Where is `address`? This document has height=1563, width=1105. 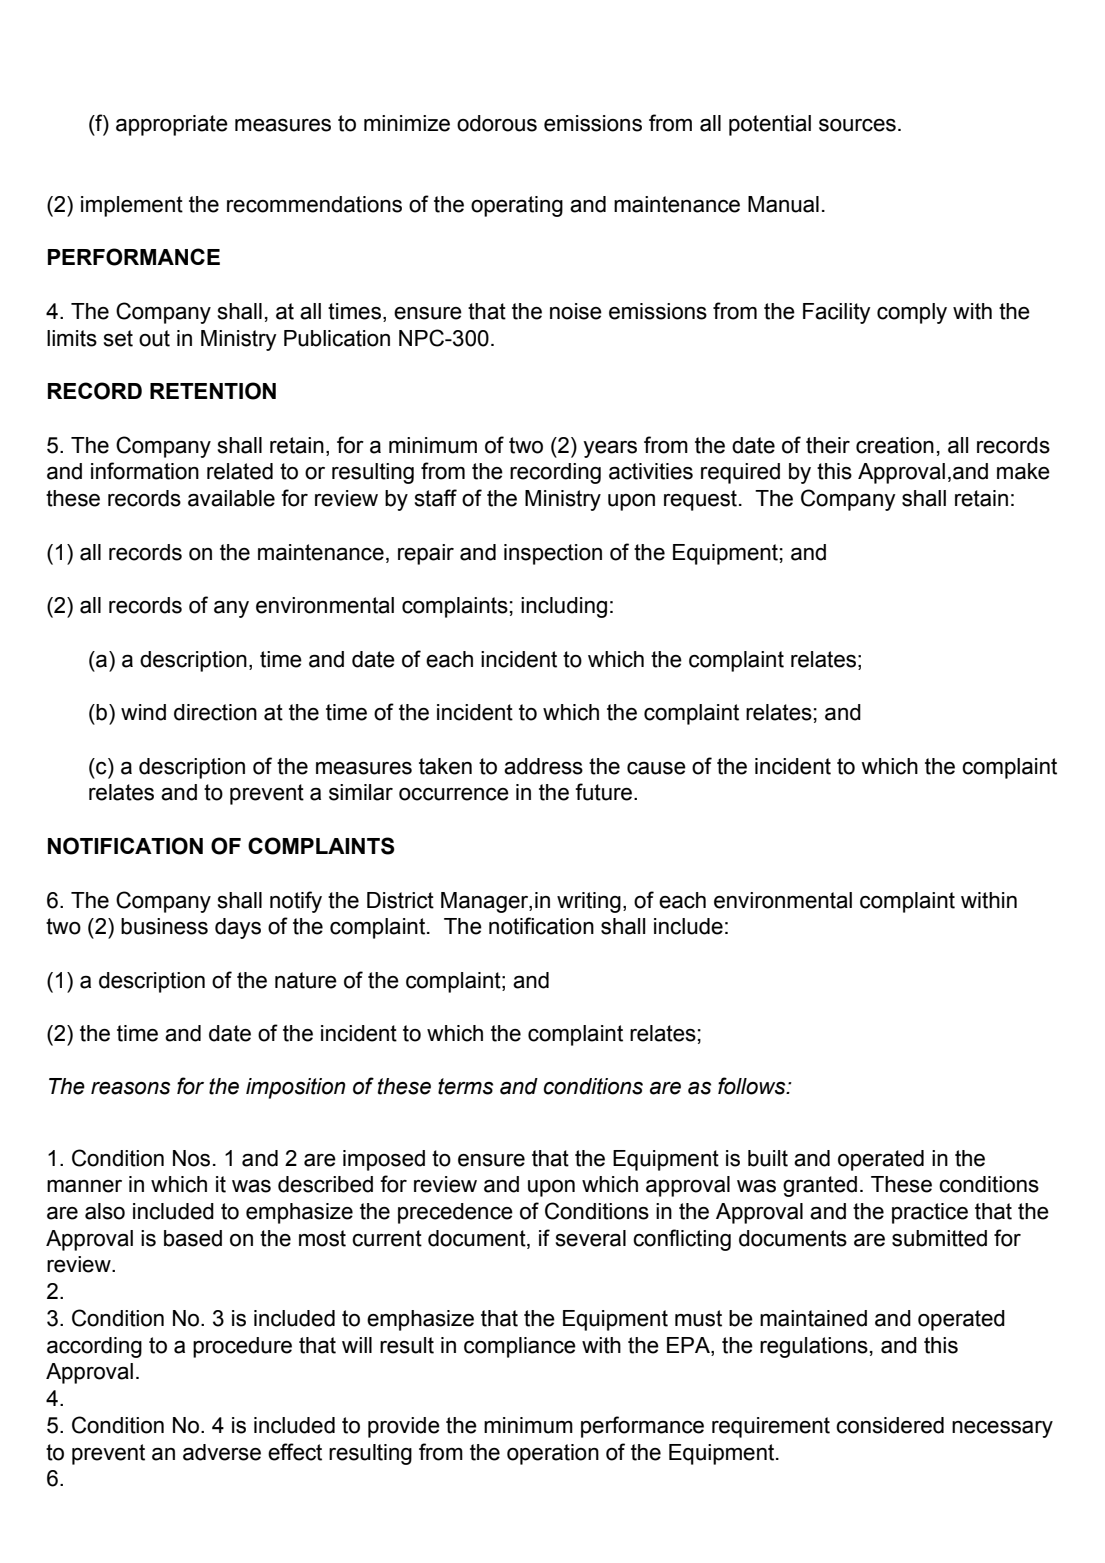 address is located at coordinates (543, 766).
